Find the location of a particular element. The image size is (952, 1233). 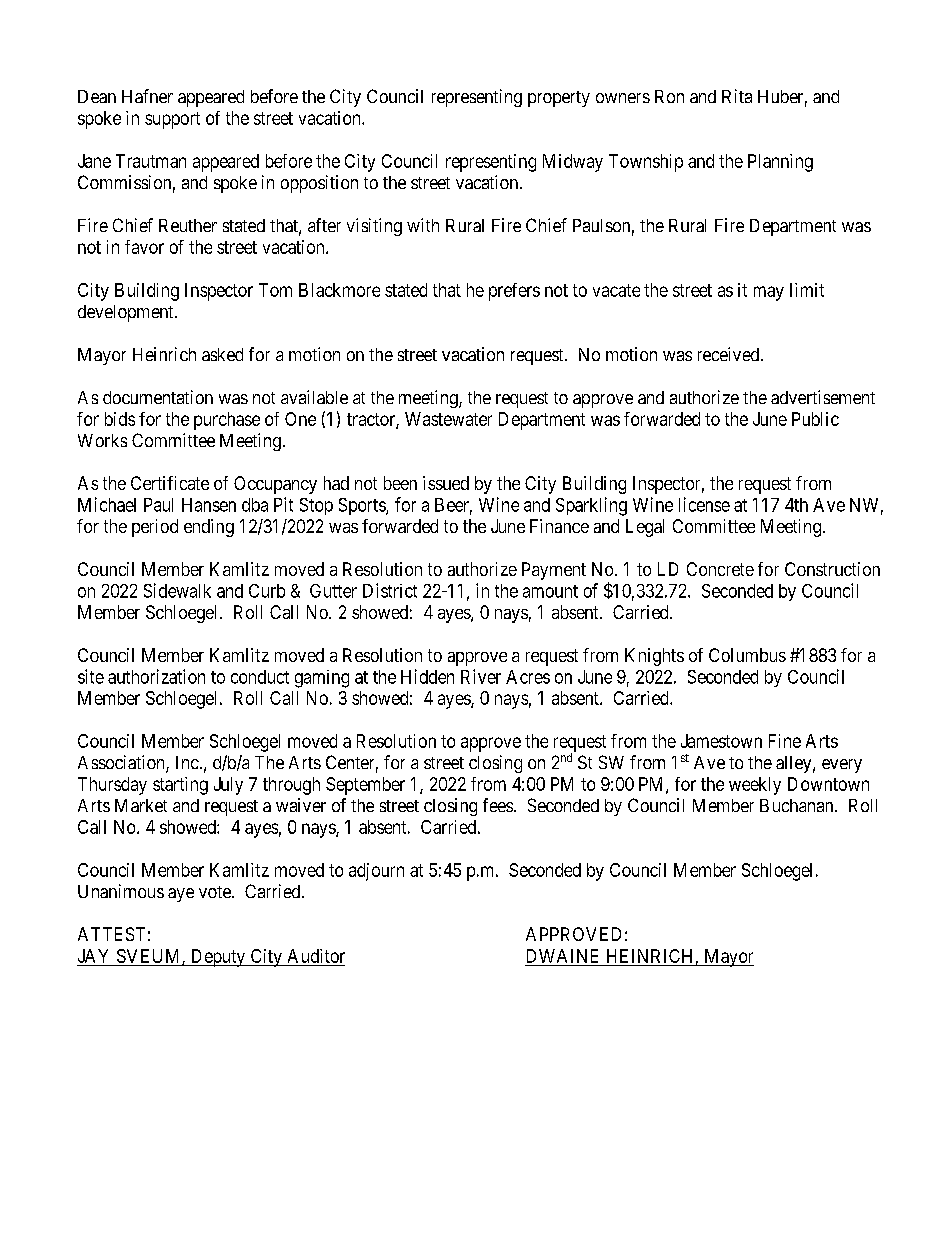

Wastewater is located at coordinates (448, 419).
